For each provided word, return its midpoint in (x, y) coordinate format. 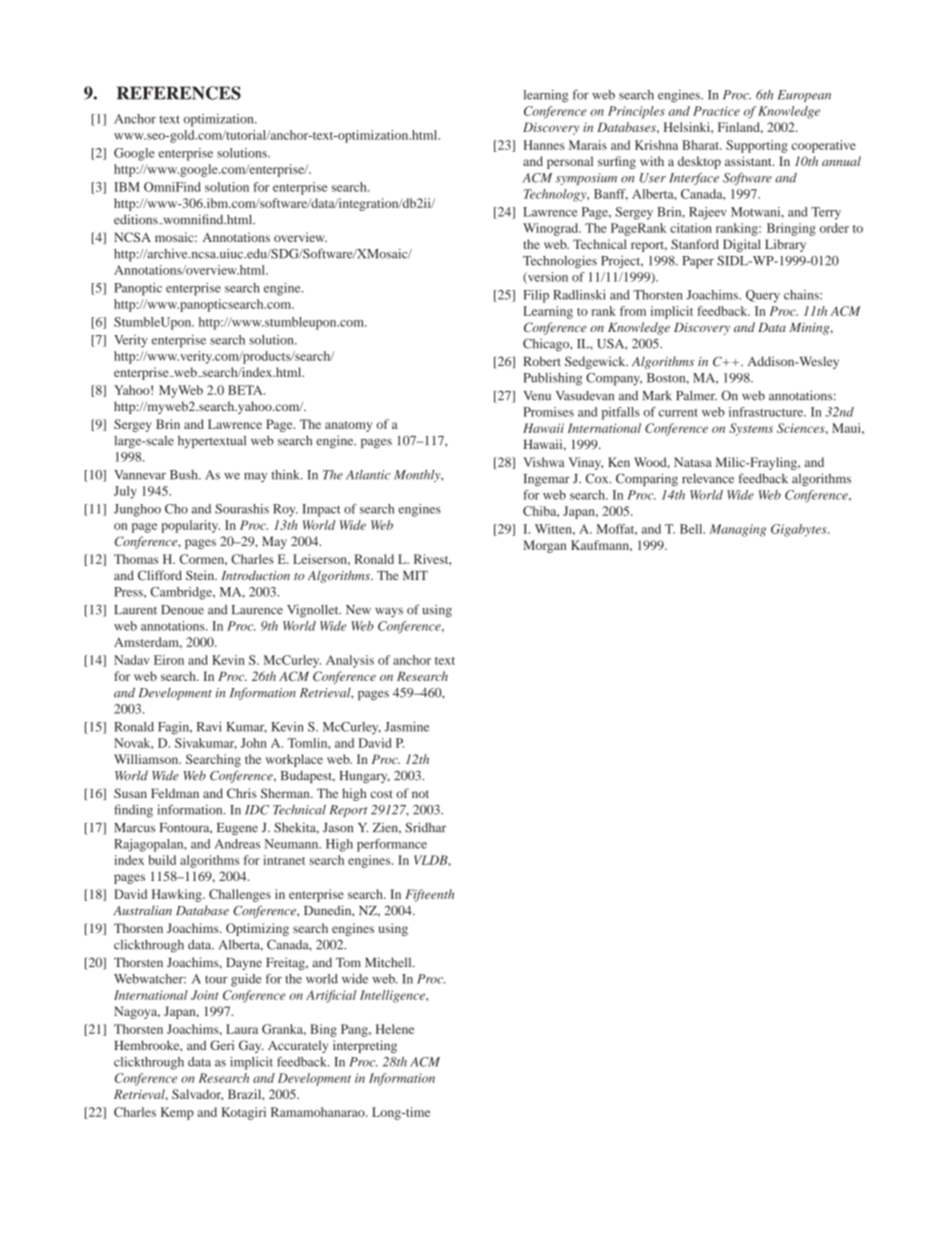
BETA (246, 390)
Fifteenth (429, 895)
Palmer (696, 395)
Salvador (197, 1094)
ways (389, 612)
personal (570, 162)
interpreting (365, 1046)
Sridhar (425, 827)
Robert (542, 361)
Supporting (757, 146)
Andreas (237, 844)
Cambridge (182, 593)
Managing (738, 530)
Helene (395, 1029)
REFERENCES (179, 93)
